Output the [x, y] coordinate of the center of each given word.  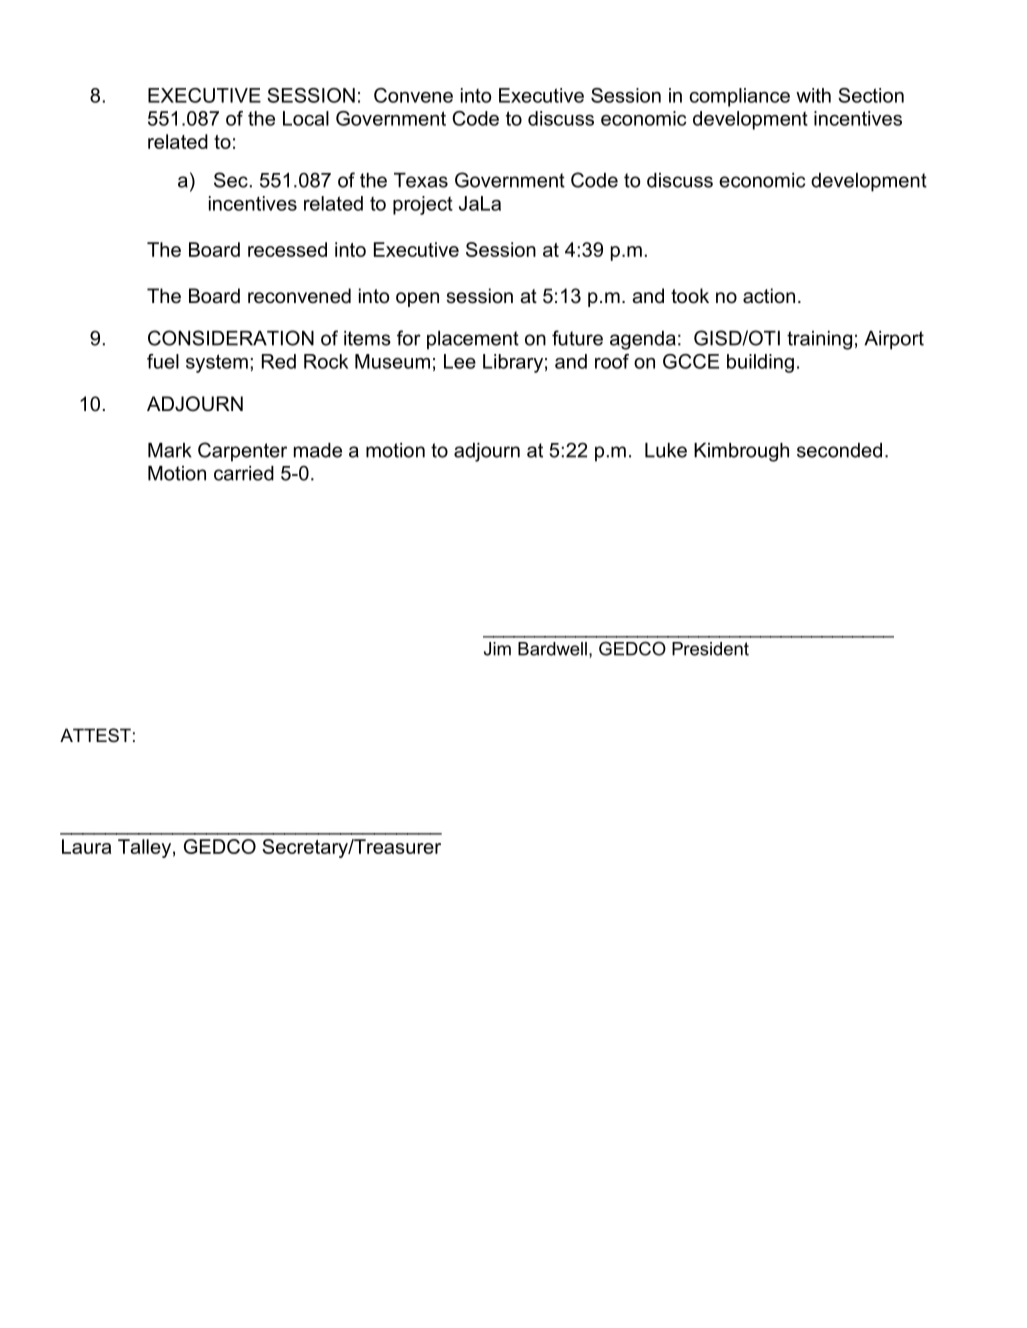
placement [473, 340]
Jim [497, 649]
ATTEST [95, 735]
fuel [163, 361]
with [813, 95]
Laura [86, 846]
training [819, 340]
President [710, 649]
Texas [421, 180]
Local [306, 118]
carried [244, 473]
